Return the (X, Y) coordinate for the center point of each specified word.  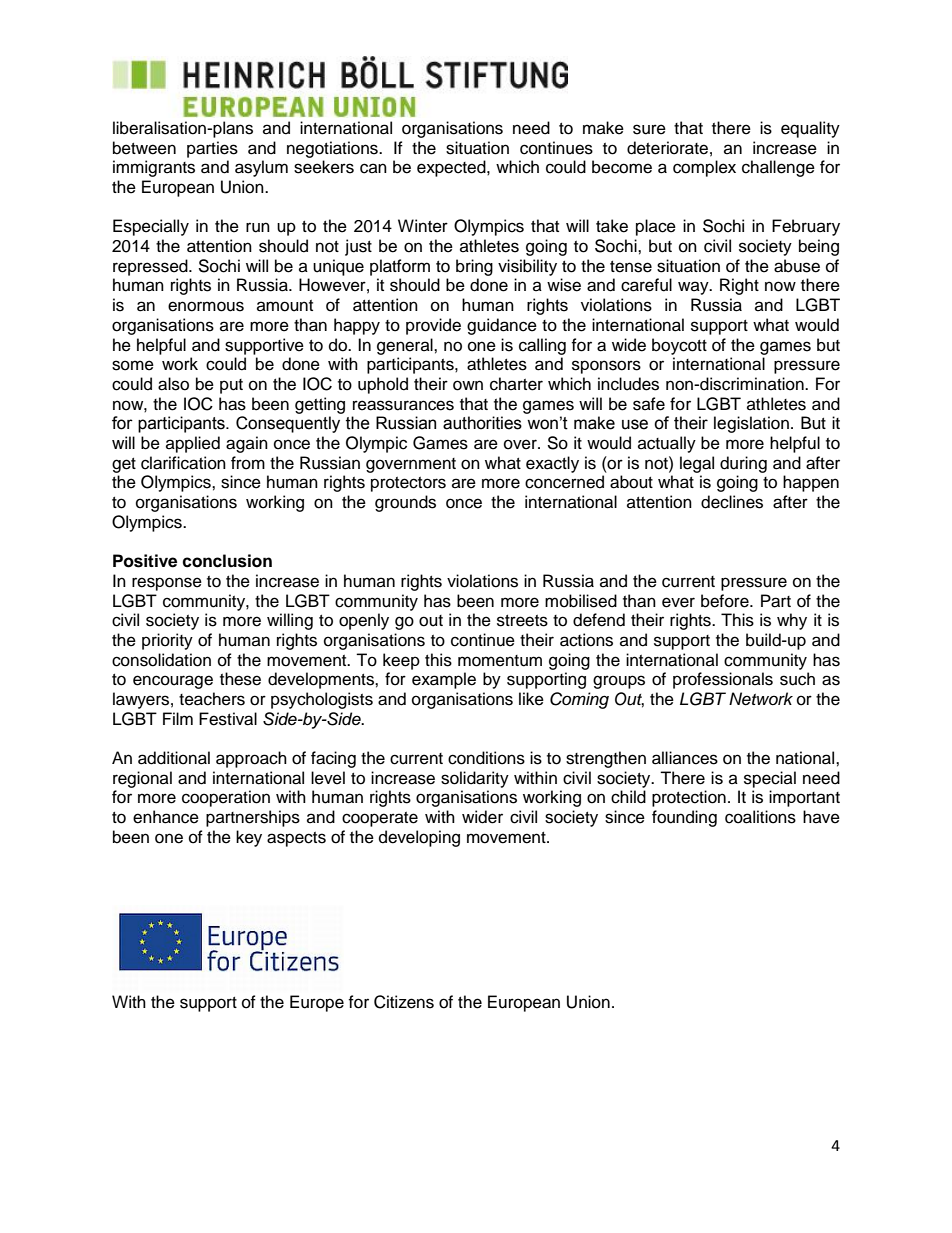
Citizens (404, 1002)
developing (419, 838)
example (444, 680)
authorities (482, 423)
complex (704, 168)
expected (452, 168)
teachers (212, 699)
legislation (751, 424)
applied (193, 444)
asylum (261, 168)
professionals (723, 680)
